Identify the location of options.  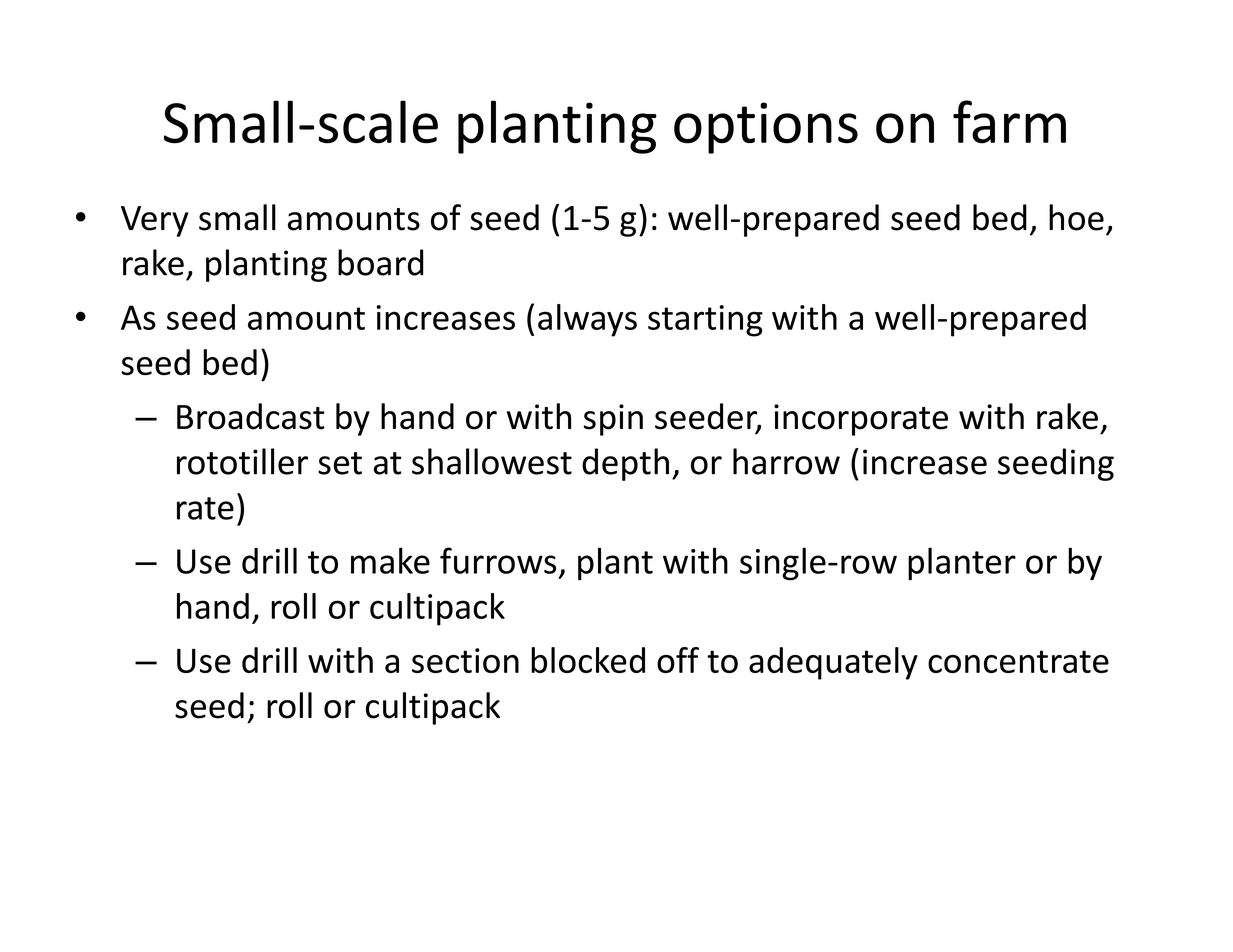
(766, 128).
